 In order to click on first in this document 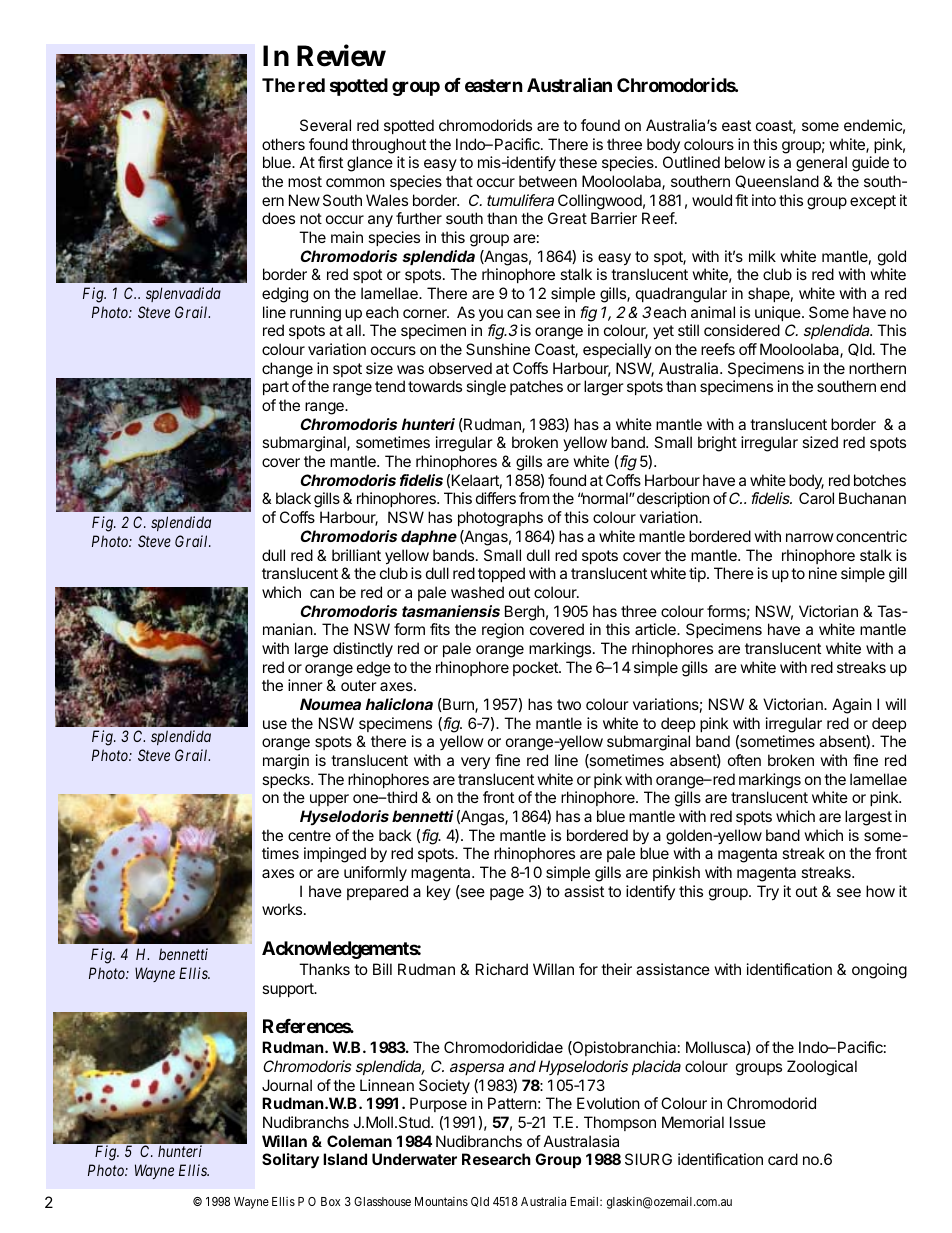, I will do `click(330, 162)`.
